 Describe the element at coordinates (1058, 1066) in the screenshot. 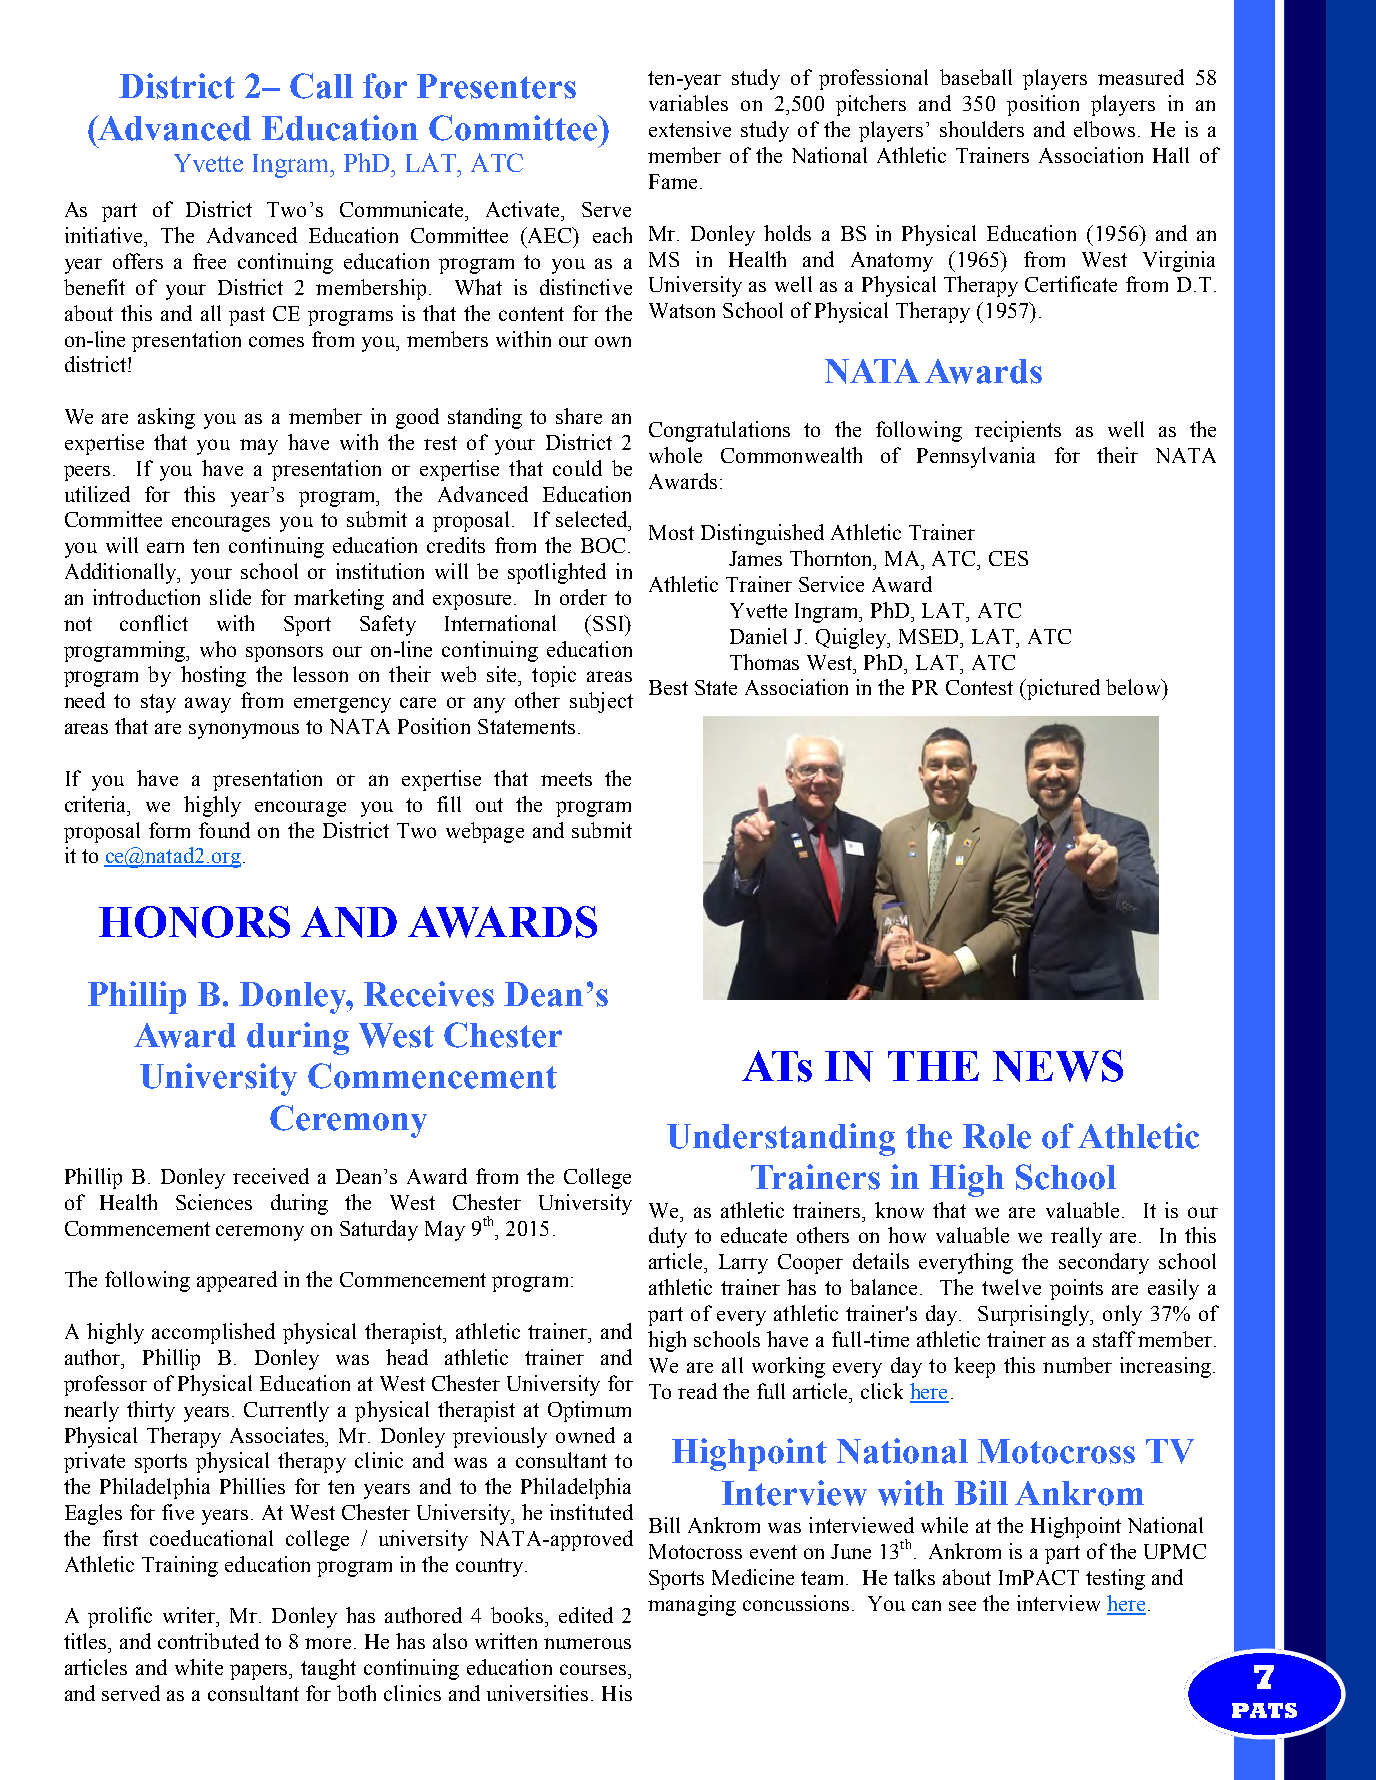

I see `NEWS` at that location.
